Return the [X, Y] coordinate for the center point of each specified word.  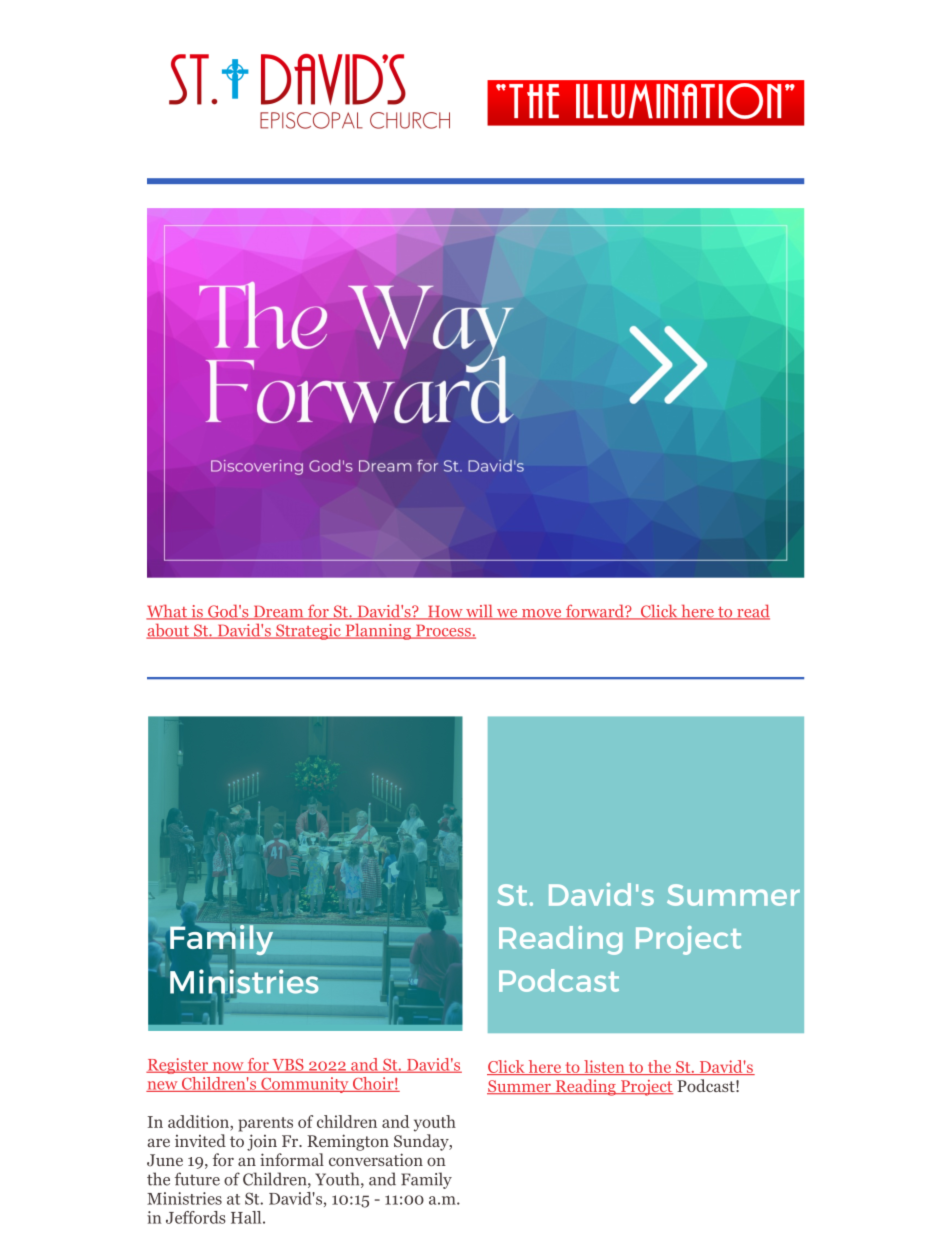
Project [646, 1088]
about [168, 631]
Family [426, 1180]
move [542, 614]
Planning [378, 631]
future [197, 1179]
